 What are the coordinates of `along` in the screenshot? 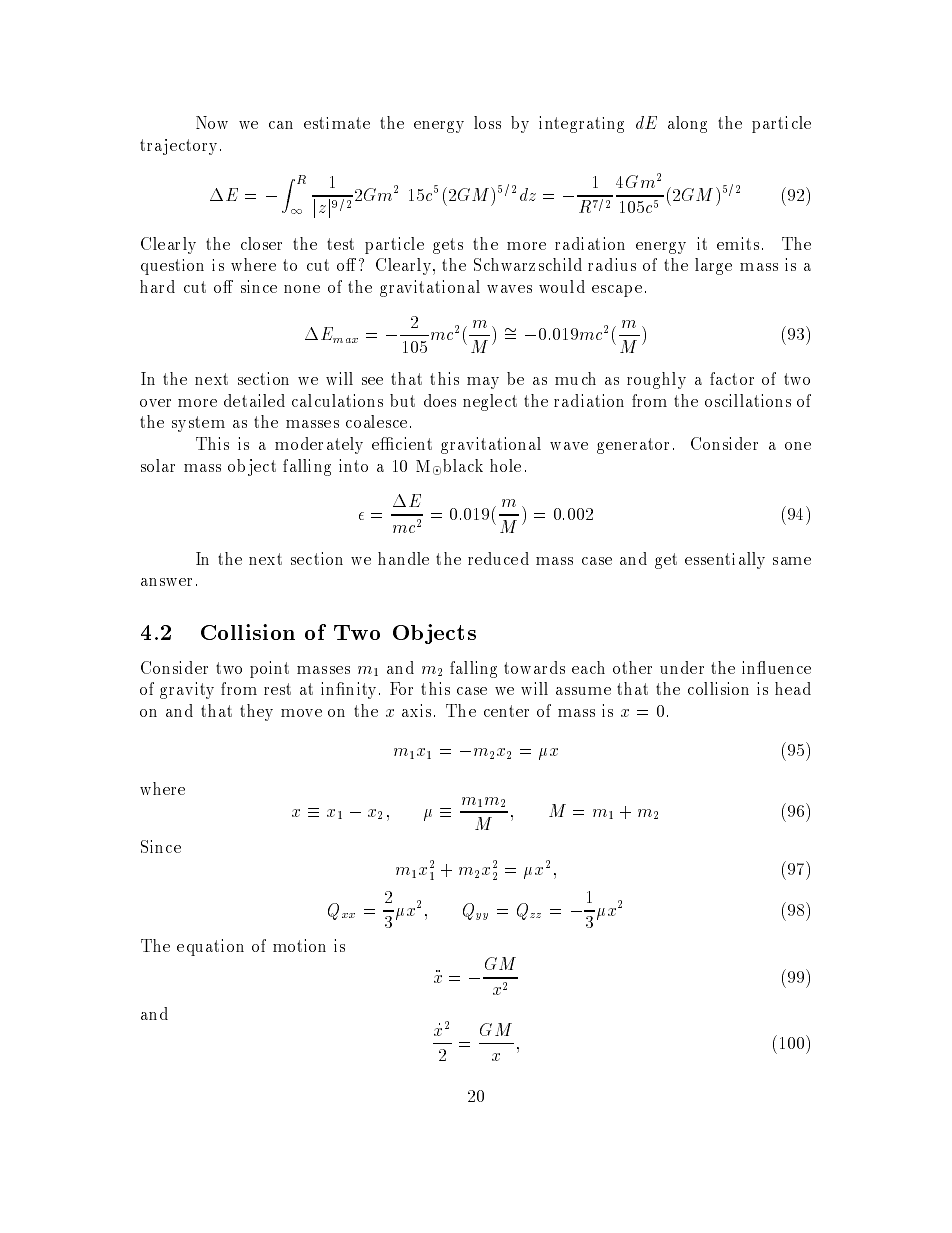 It's located at (687, 124).
